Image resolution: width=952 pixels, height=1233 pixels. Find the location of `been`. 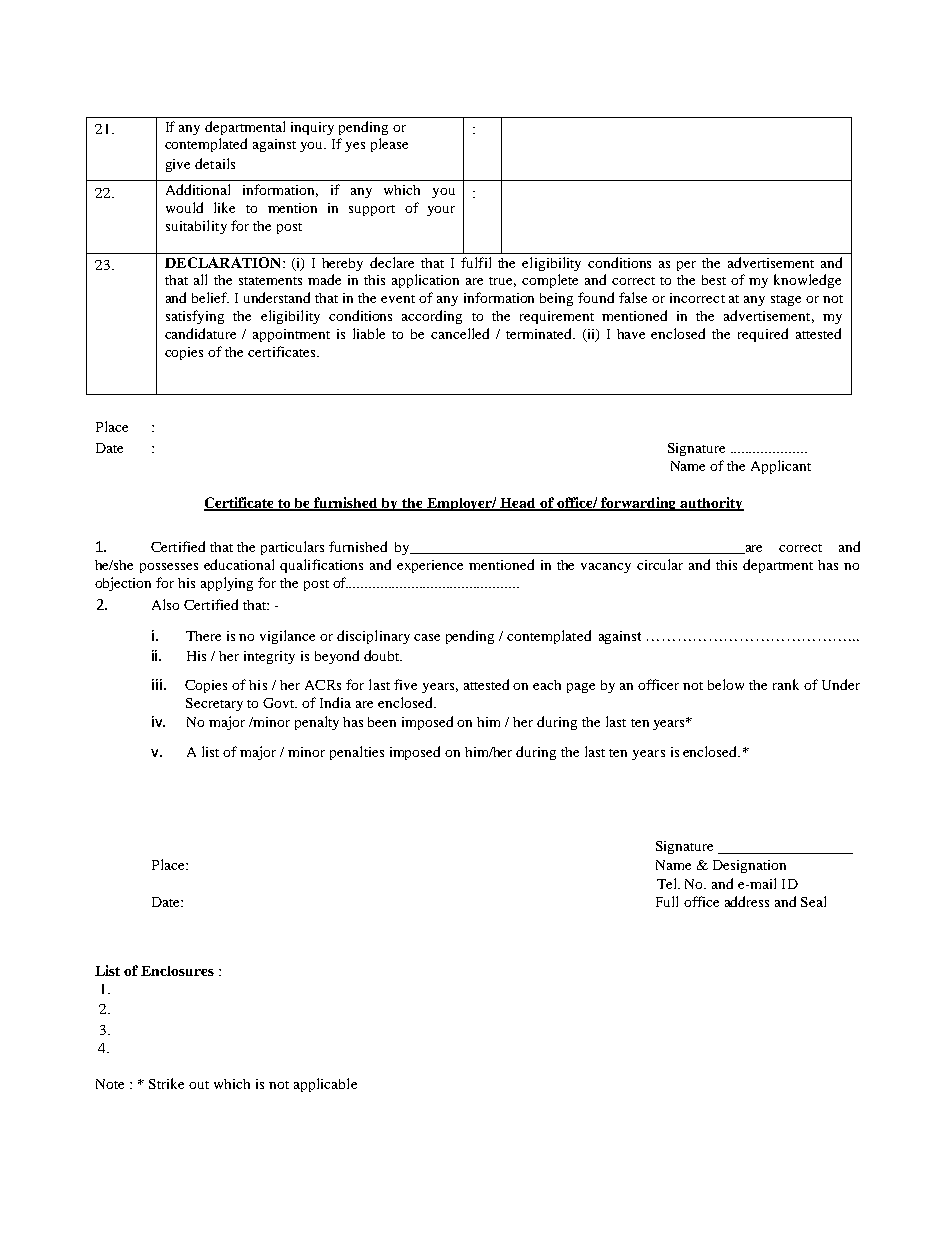

been is located at coordinates (382, 722).
